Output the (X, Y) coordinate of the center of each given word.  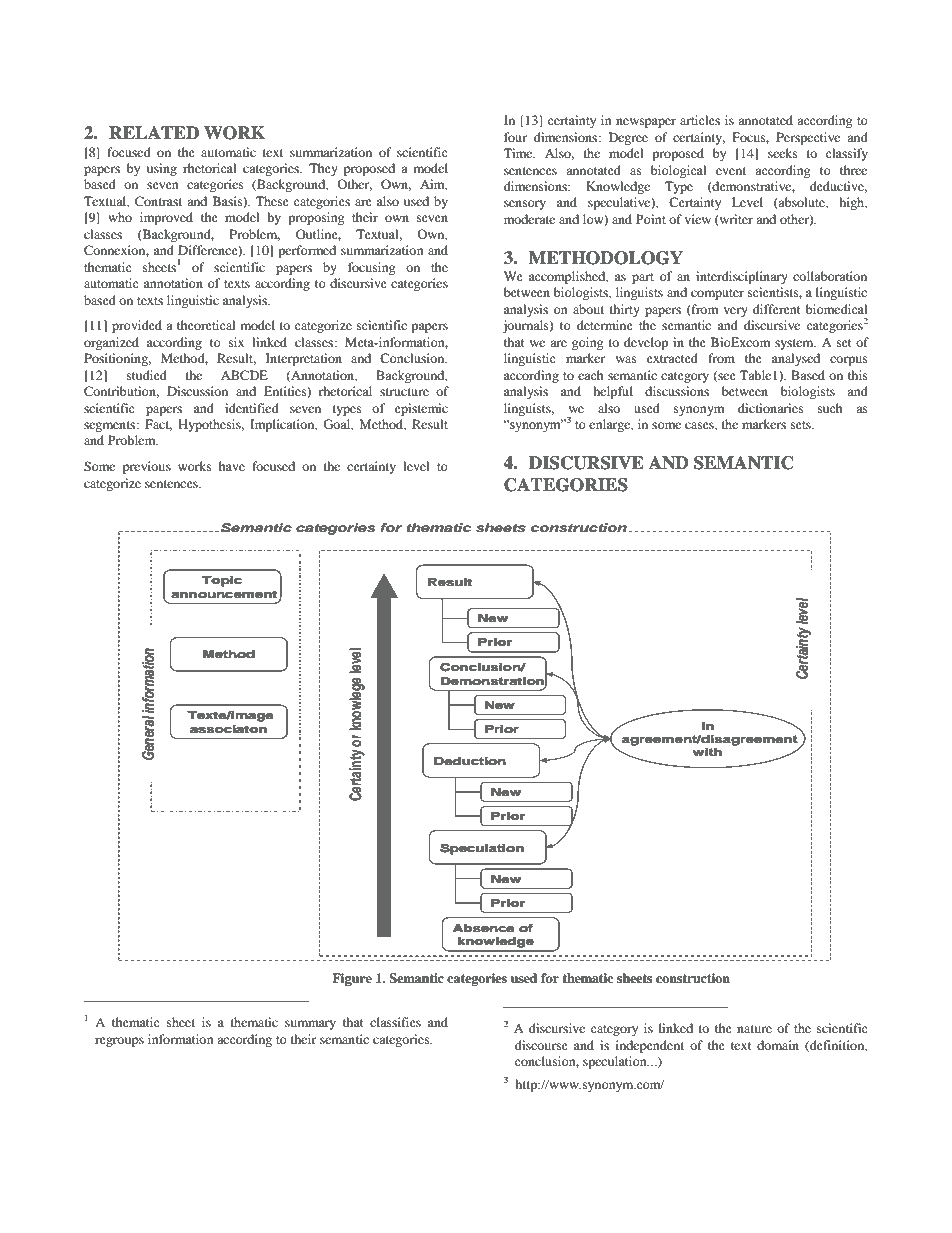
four (515, 137)
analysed (796, 359)
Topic (222, 581)
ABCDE (244, 375)
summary (310, 1025)
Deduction (469, 761)
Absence (483, 928)
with (707, 752)
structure (404, 392)
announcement (224, 594)
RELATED (154, 132)
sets (802, 425)
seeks (783, 153)
